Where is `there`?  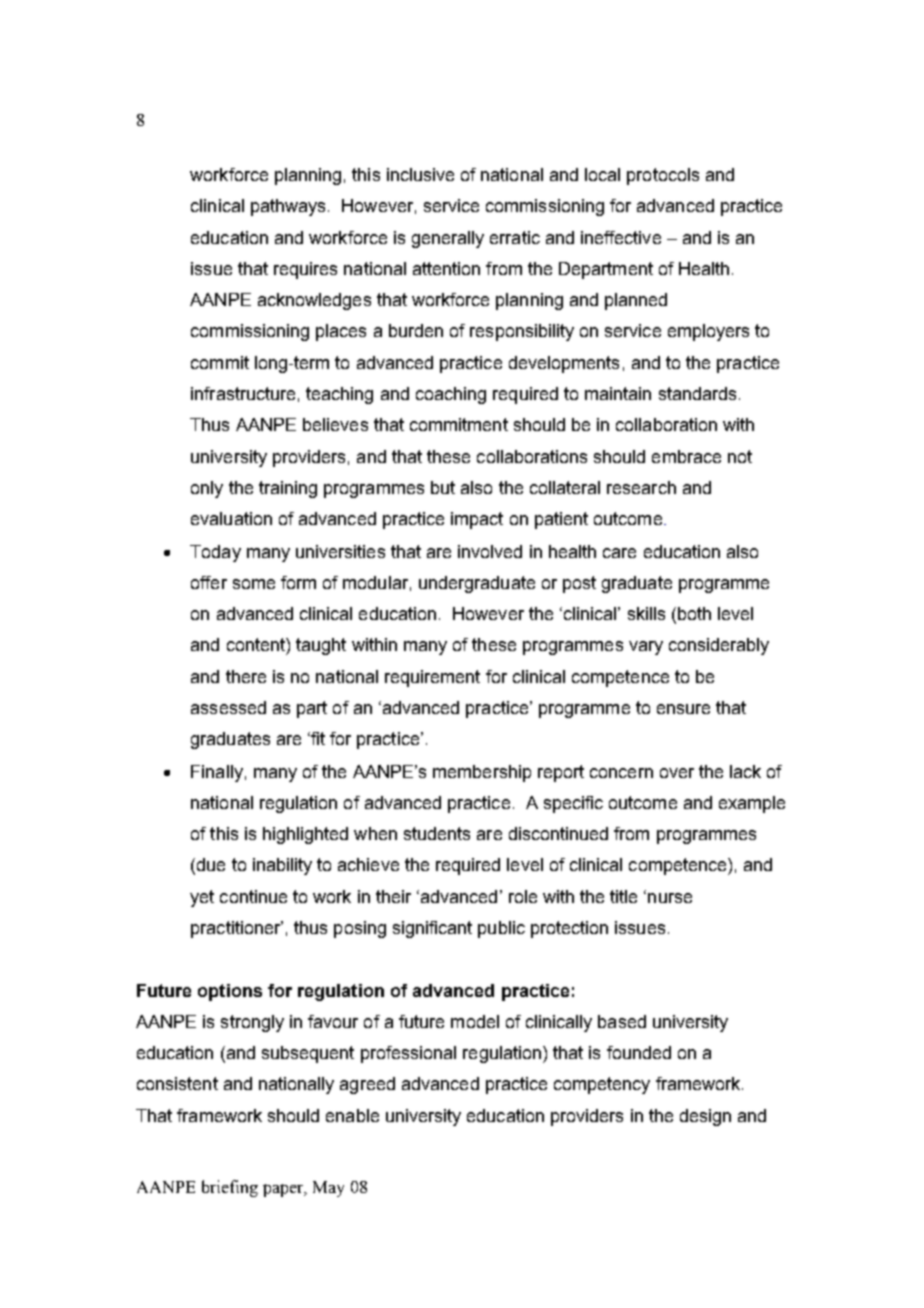 there is located at coordinates (246, 676).
